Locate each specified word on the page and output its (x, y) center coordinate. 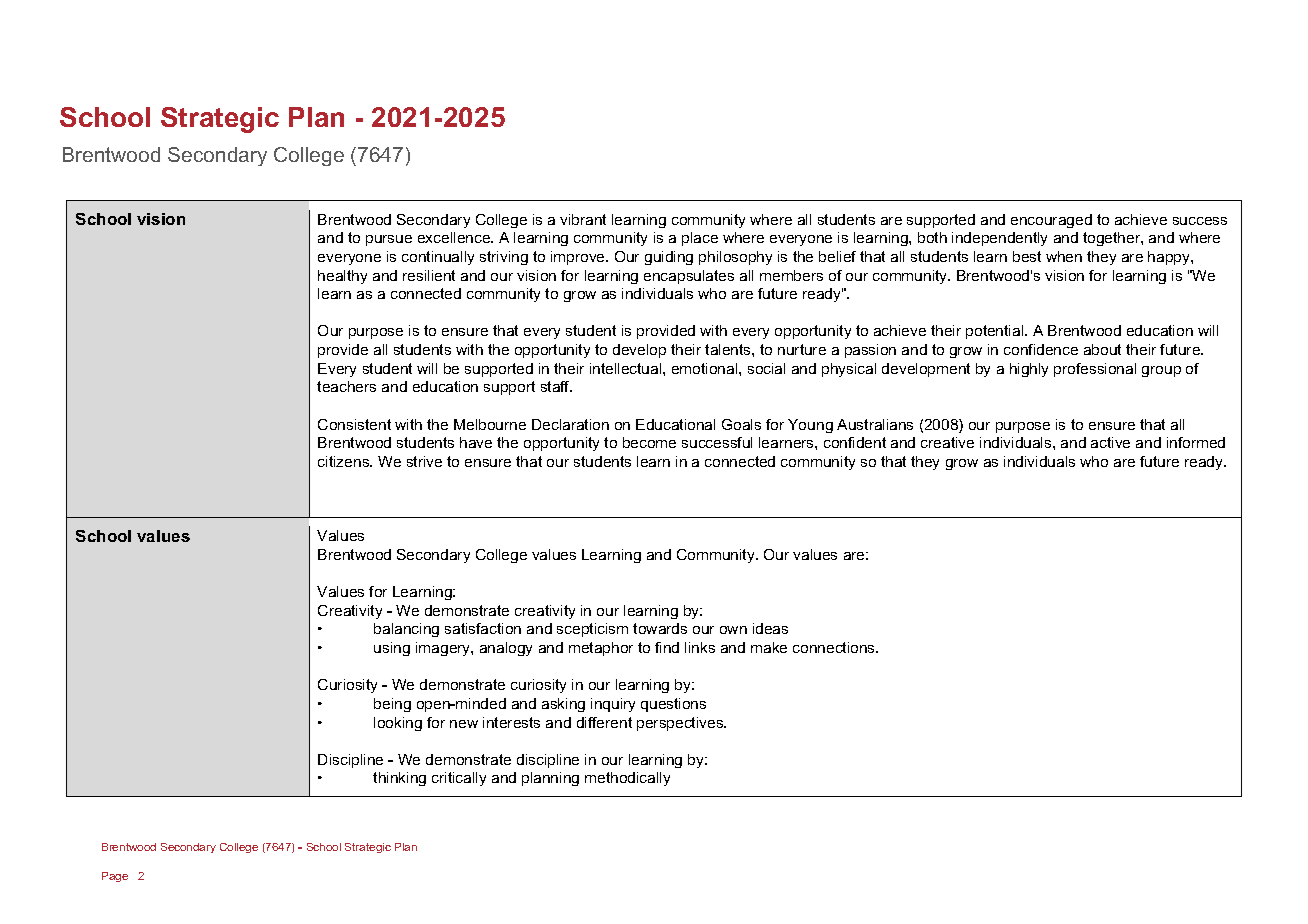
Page (115, 877)
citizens (345, 461)
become (649, 442)
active (1110, 442)
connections (835, 647)
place (700, 239)
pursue (389, 240)
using (392, 649)
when (1064, 256)
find (667, 647)
